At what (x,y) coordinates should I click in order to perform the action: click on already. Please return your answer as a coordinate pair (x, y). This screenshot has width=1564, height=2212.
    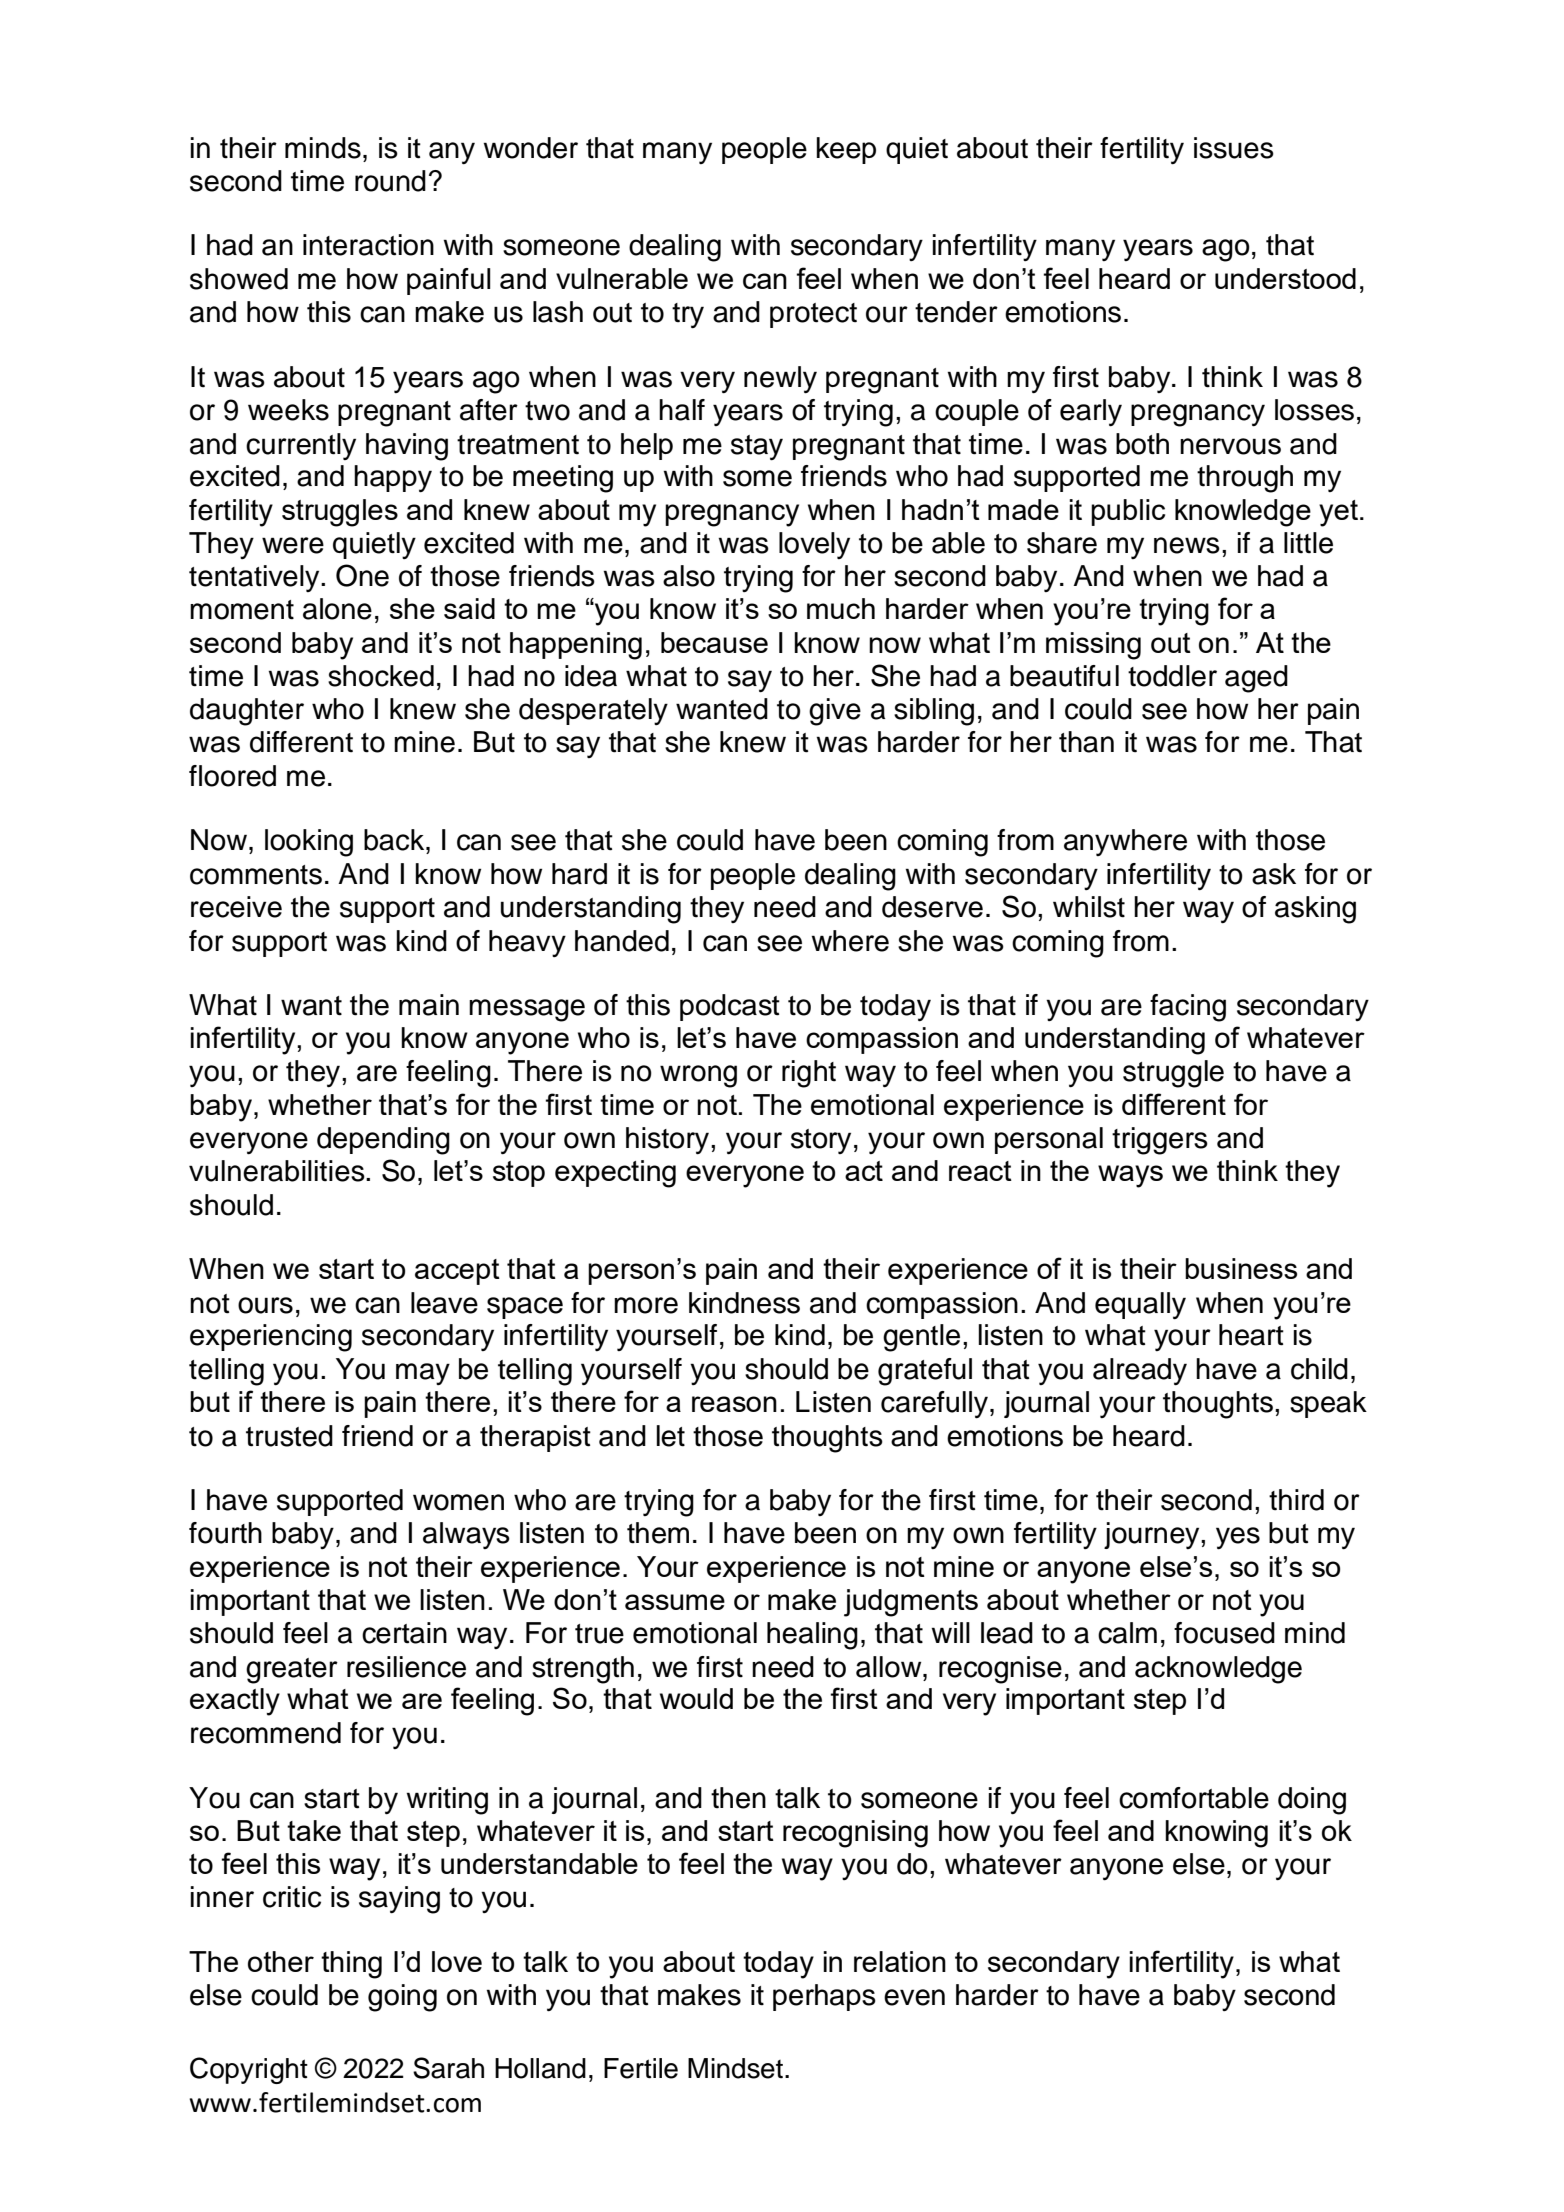
    Looking at the image, I should click on (1140, 1371).
